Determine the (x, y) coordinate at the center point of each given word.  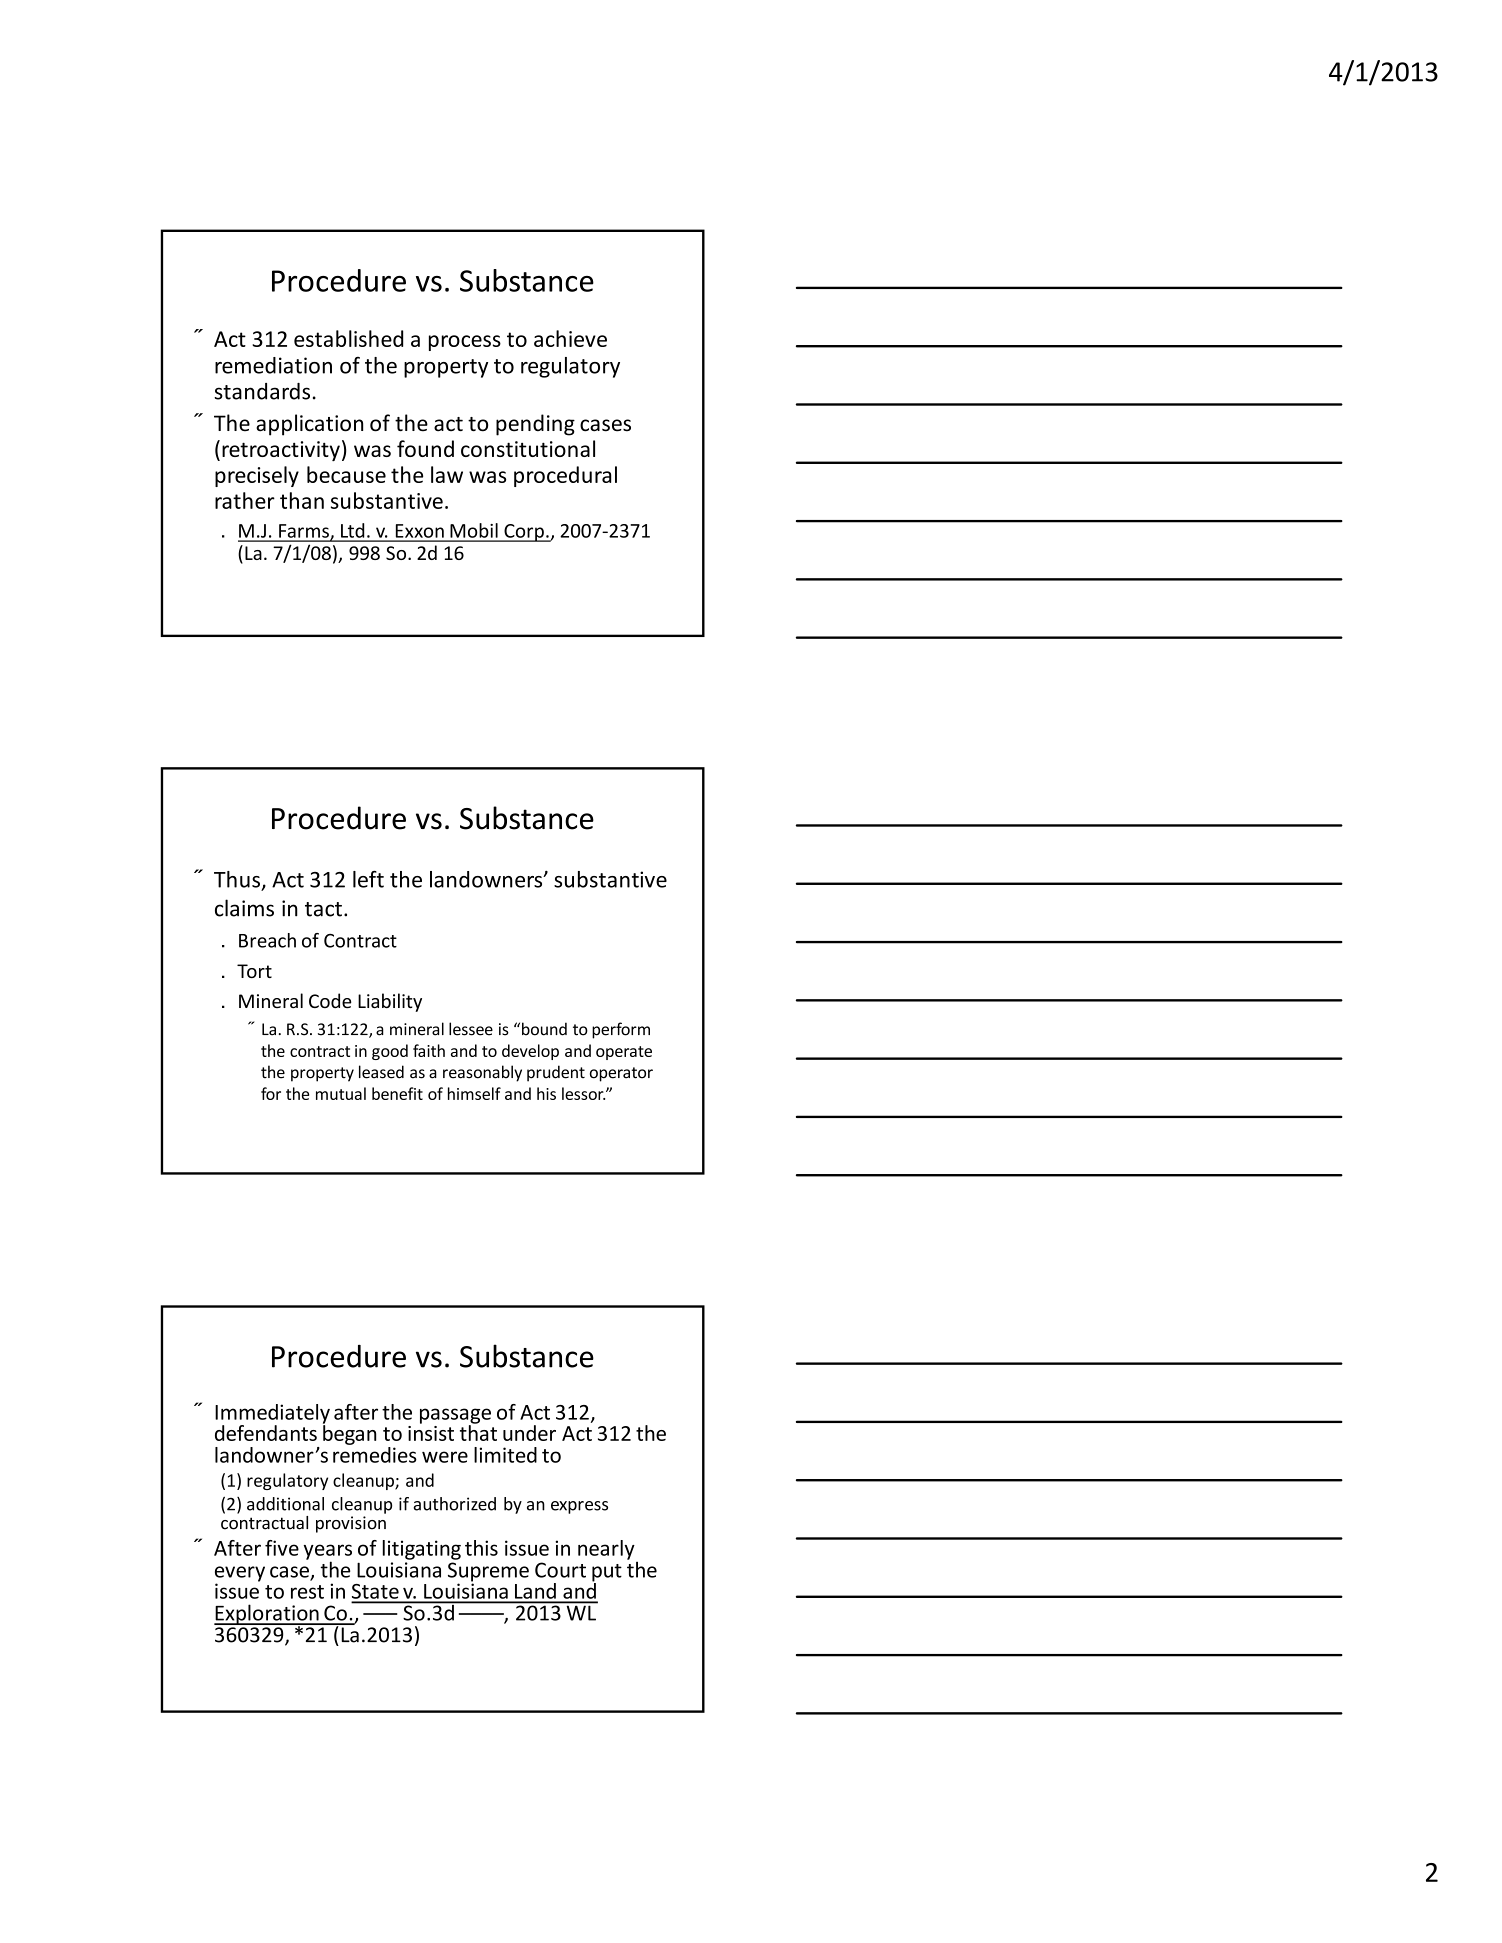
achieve (570, 338)
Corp (524, 533)
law (447, 474)
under (529, 1433)
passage (455, 1417)
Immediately (272, 1415)
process (465, 343)
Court (560, 1570)
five (282, 1548)
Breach (267, 940)
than (302, 500)
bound (544, 1029)
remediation (273, 365)
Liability (390, 1002)
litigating (422, 1550)
